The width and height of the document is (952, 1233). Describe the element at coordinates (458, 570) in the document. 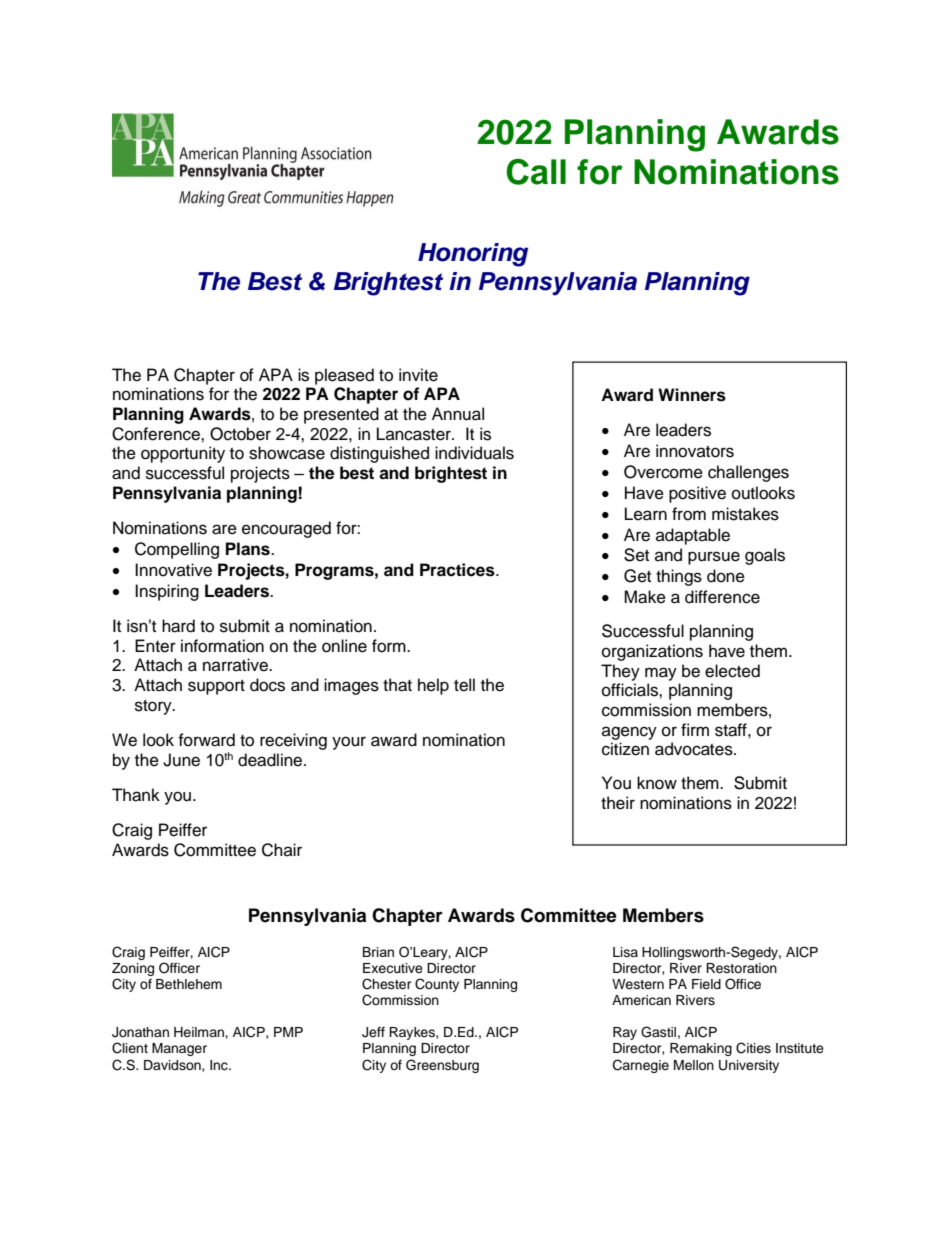

I see `Practices` at that location.
